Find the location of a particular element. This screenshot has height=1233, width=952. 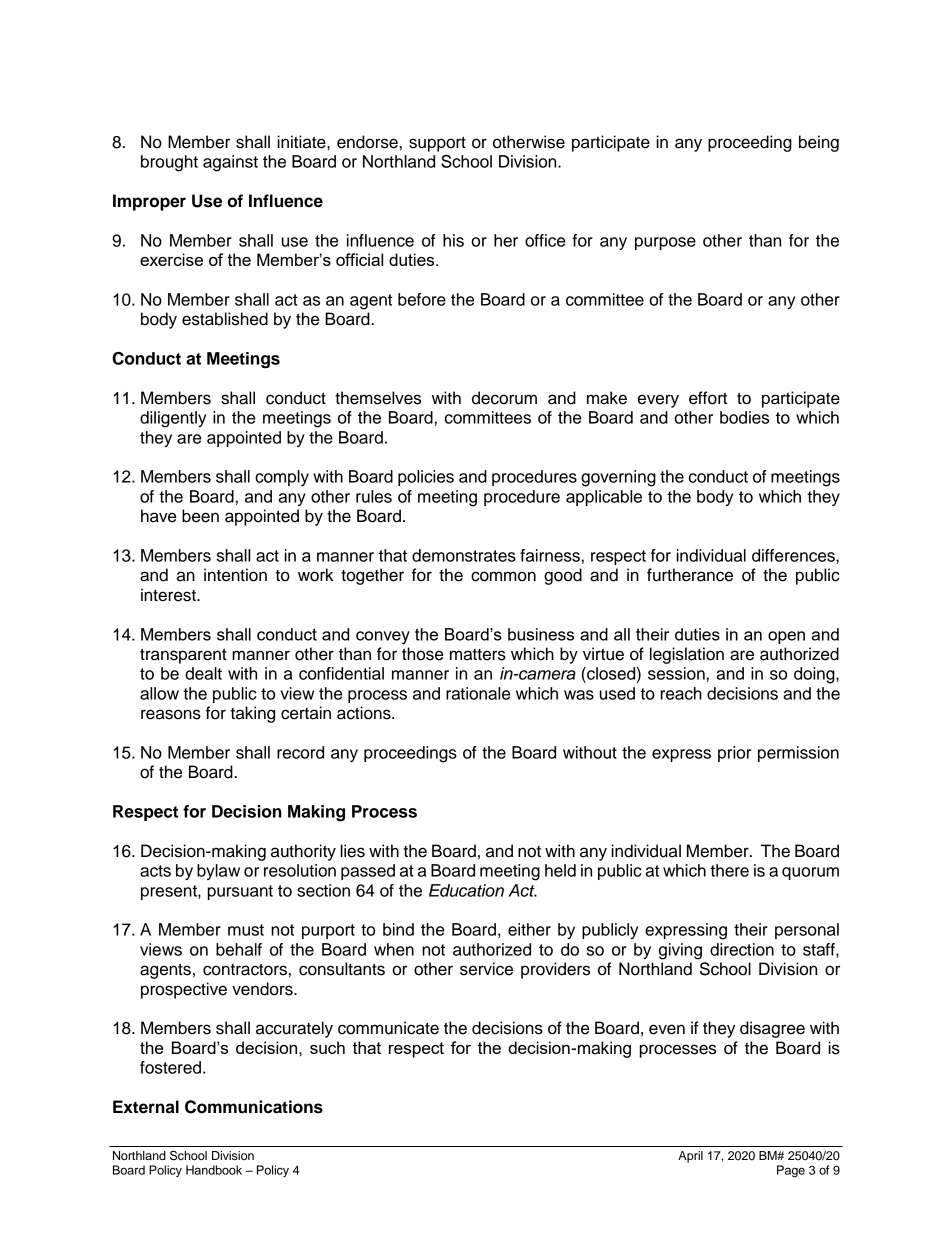

been is located at coordinates (200, 516).
